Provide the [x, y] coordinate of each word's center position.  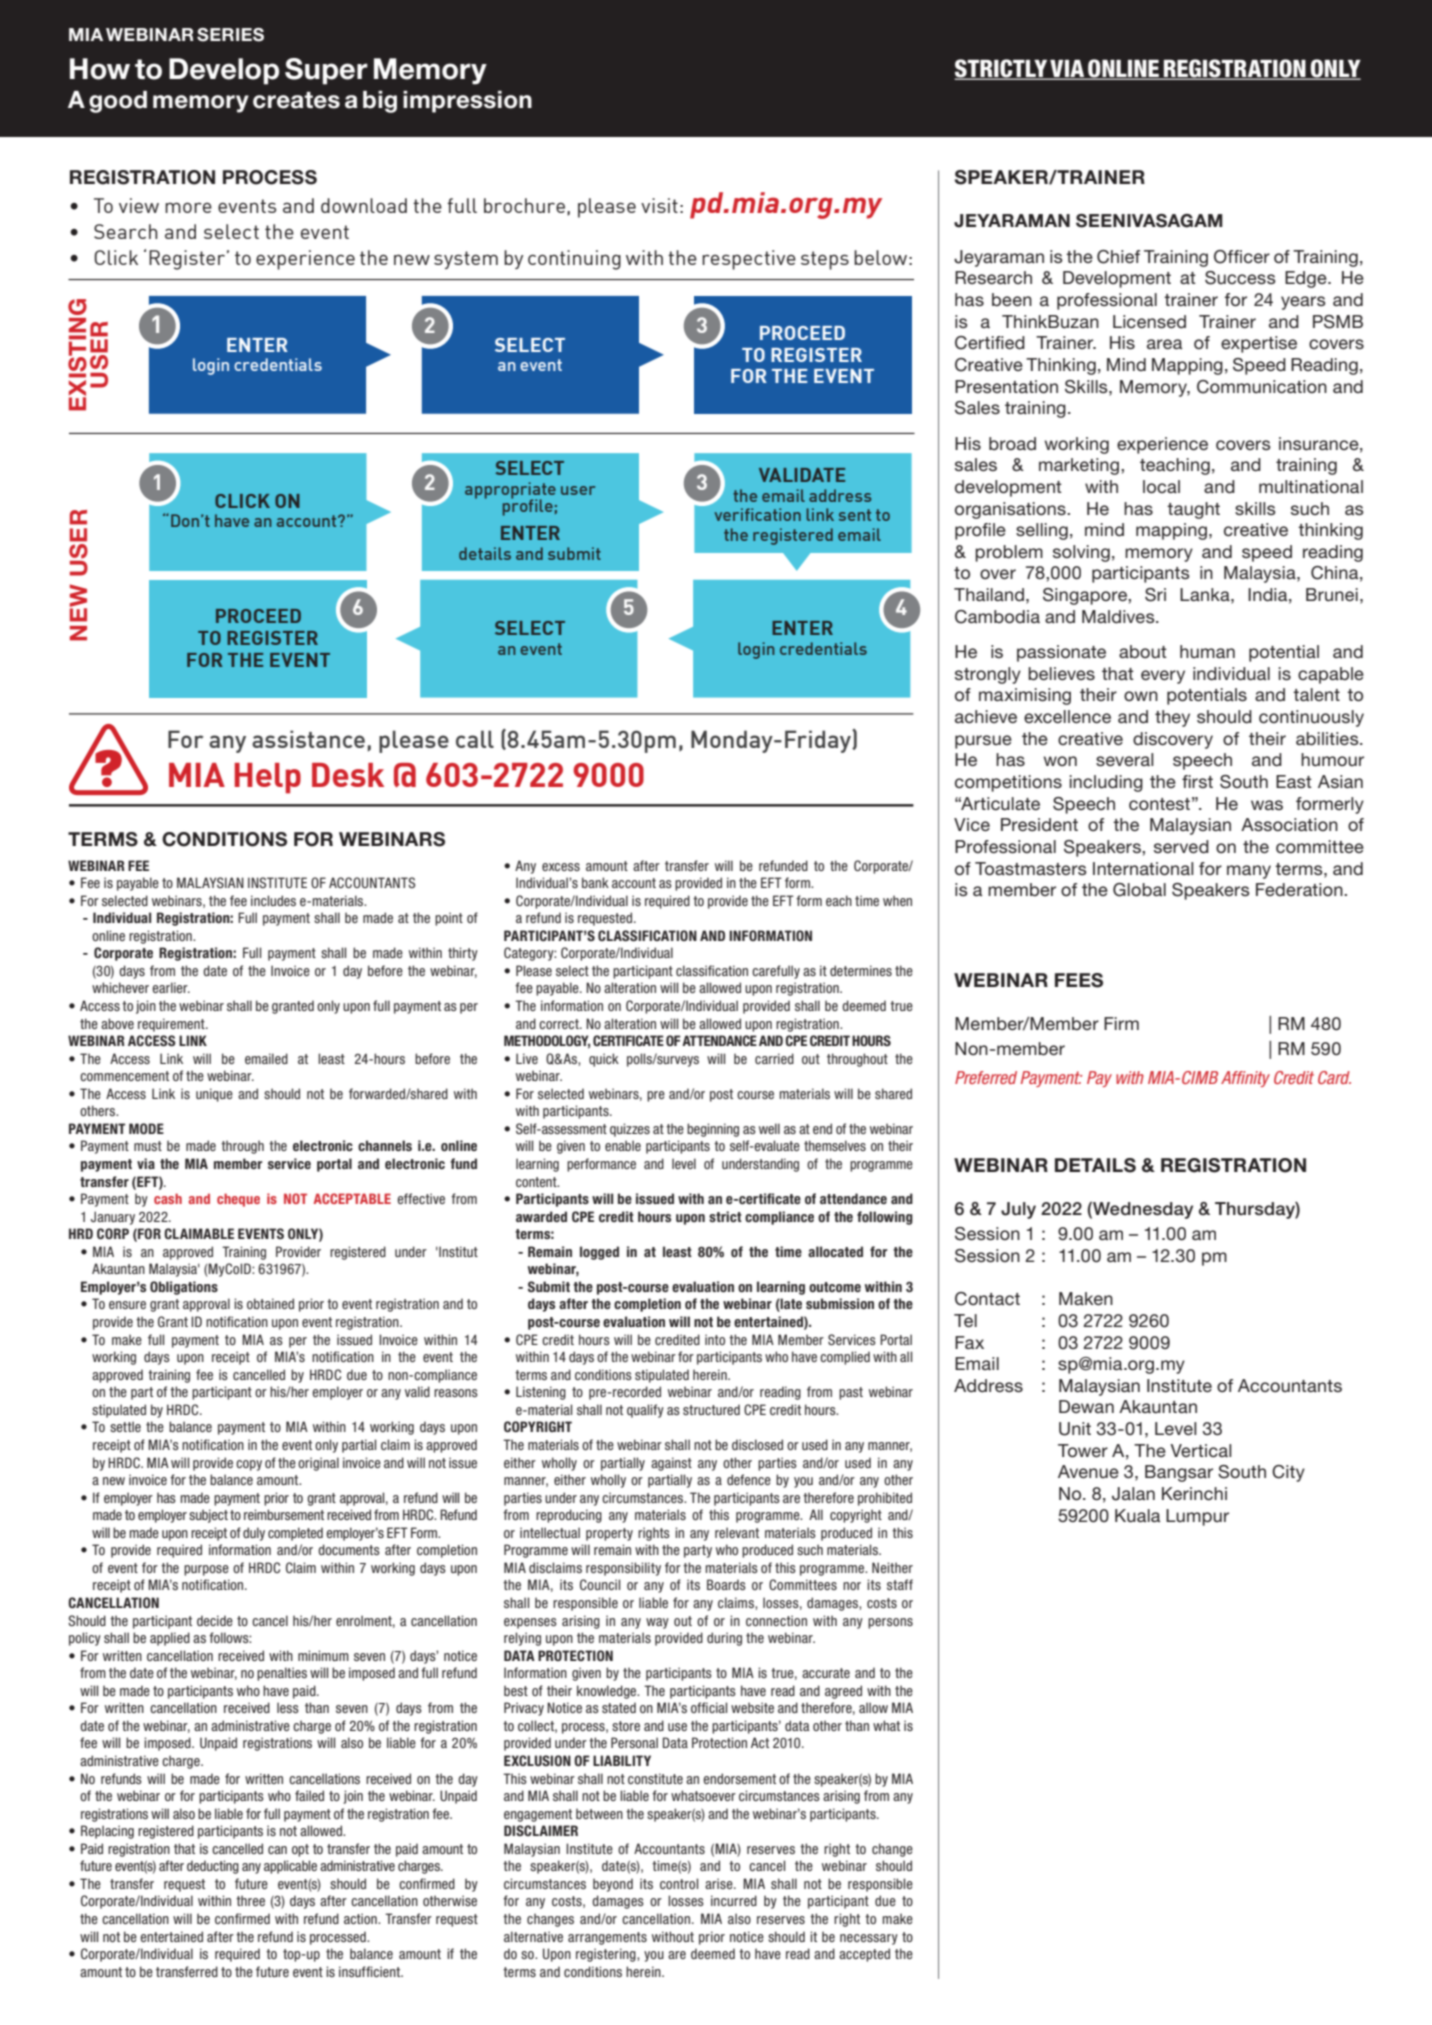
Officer [1242, 257]
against [671, 1464]
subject [208, 1516]
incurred [734, 1900]
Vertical [1201, 1451]
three [250, 1900]
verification [758, 514]
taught [1193, 510]
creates [296, 100]
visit [659, 205]
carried [774, 1058]
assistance [308, 739]
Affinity [1245, 1079]
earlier [171, 987]
